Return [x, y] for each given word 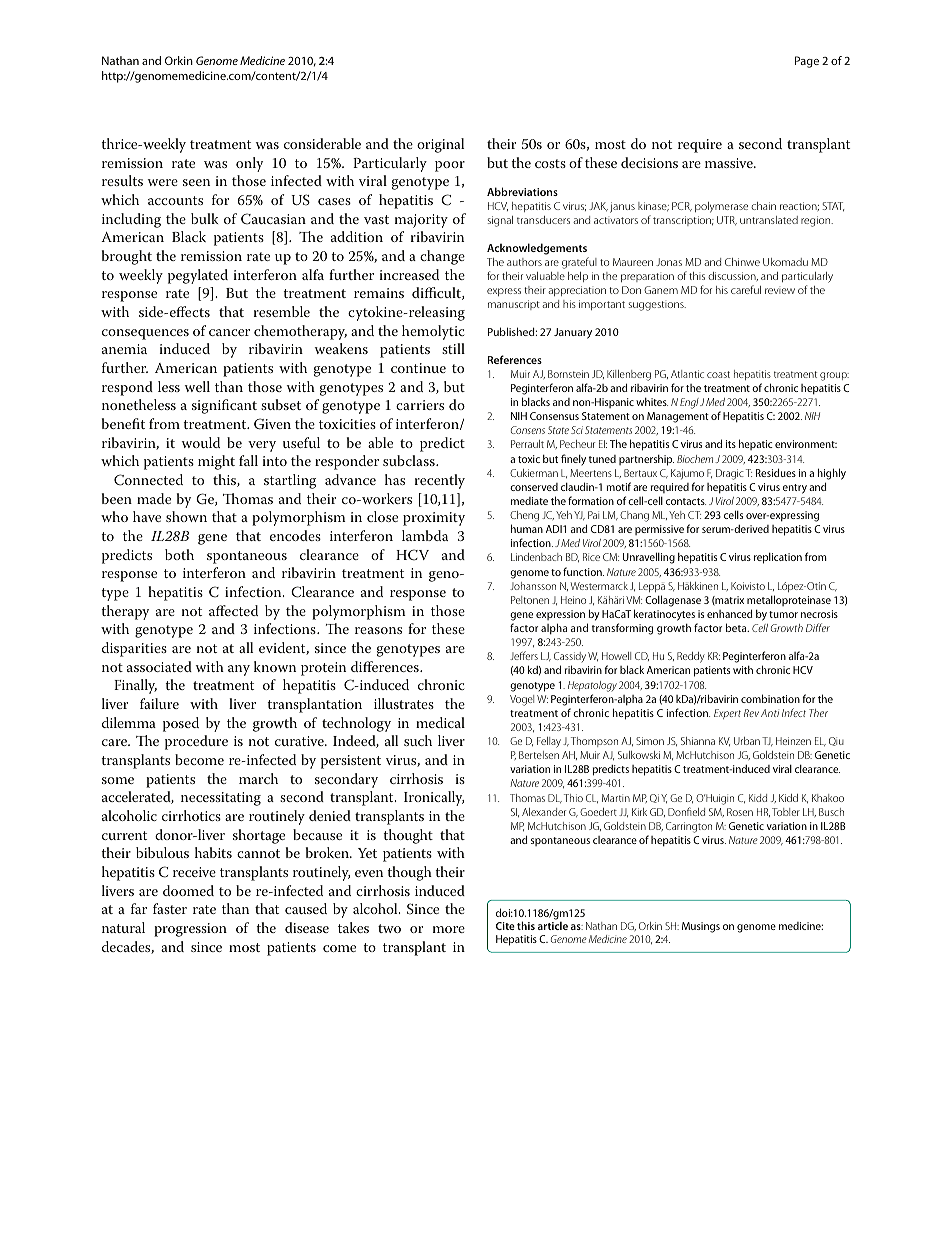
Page [807, 62]
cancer [229, 332]
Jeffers [524, 655]
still [453, 348]
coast [718, 374]
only [249, 164]
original [440, 145]
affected [233, 610]
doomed [188, 890]
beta [737, 627]
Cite [505, 926]
